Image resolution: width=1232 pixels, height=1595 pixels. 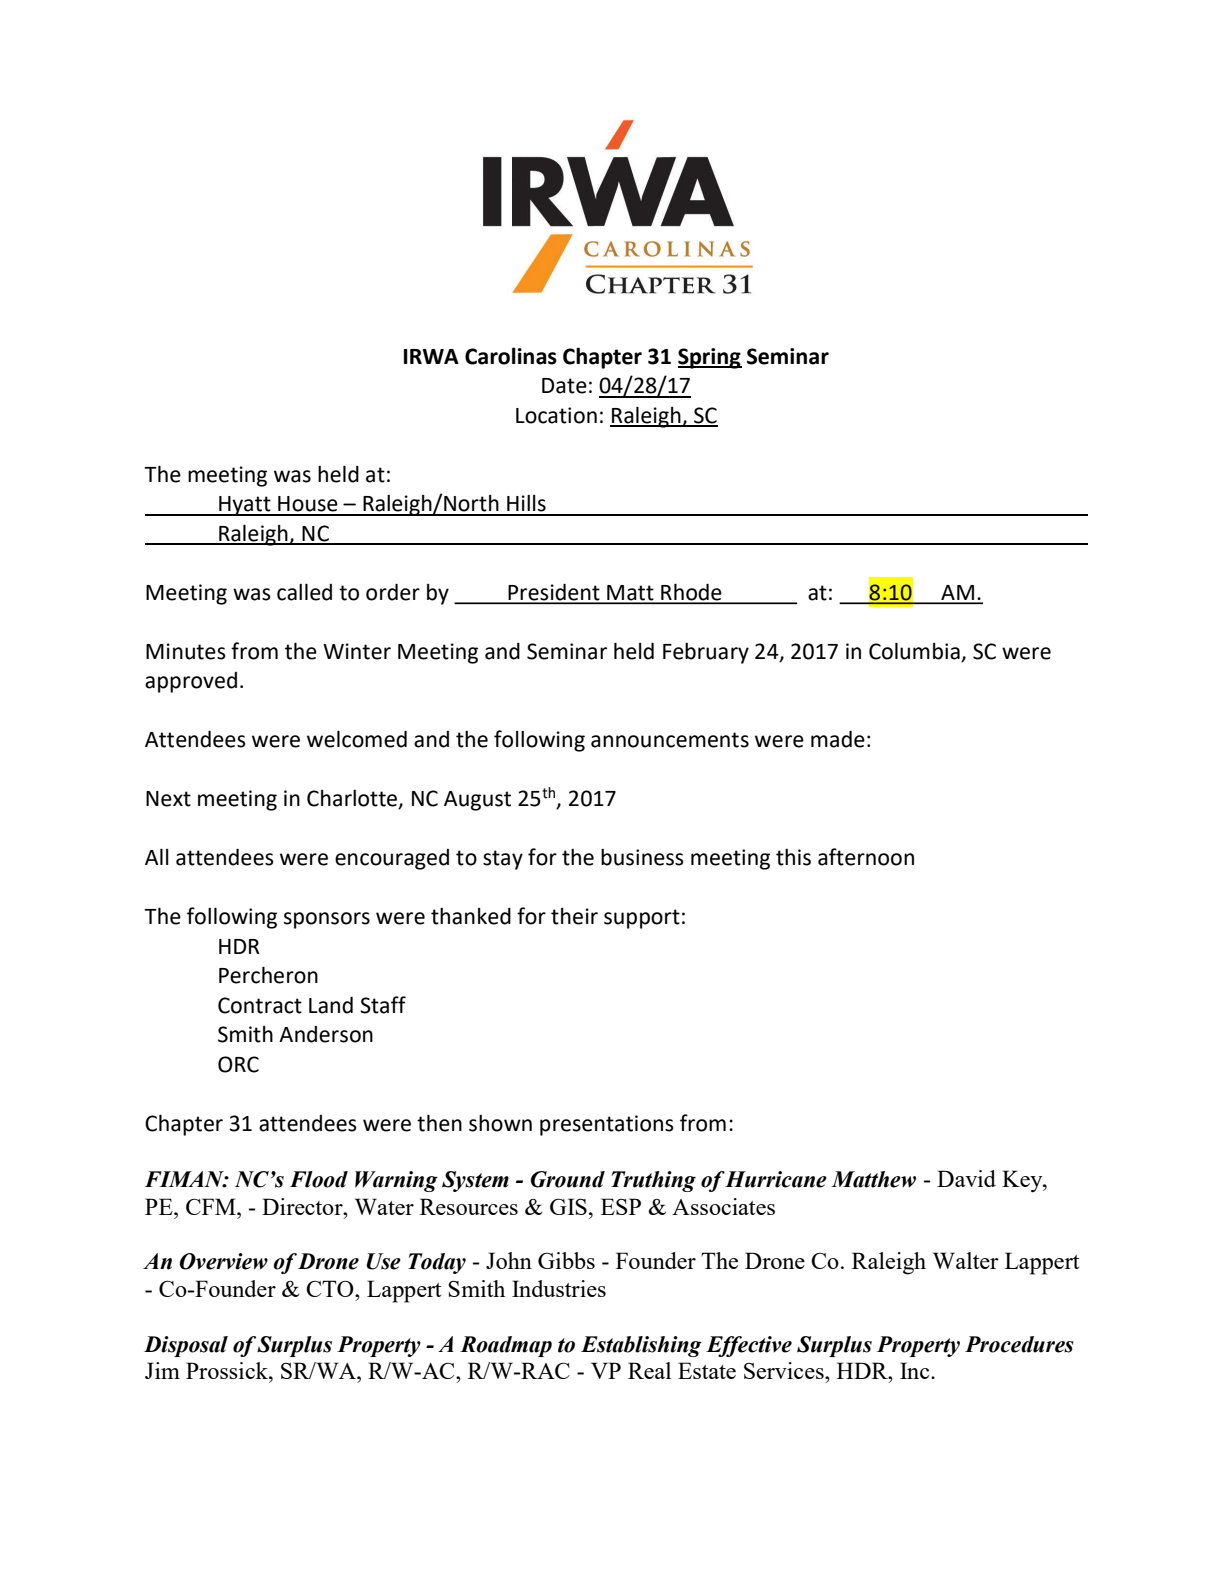 What do you see at coordinates (641, 1346) in the screenshot?
I see `Establishing` at bounding box center [641, 1346].
